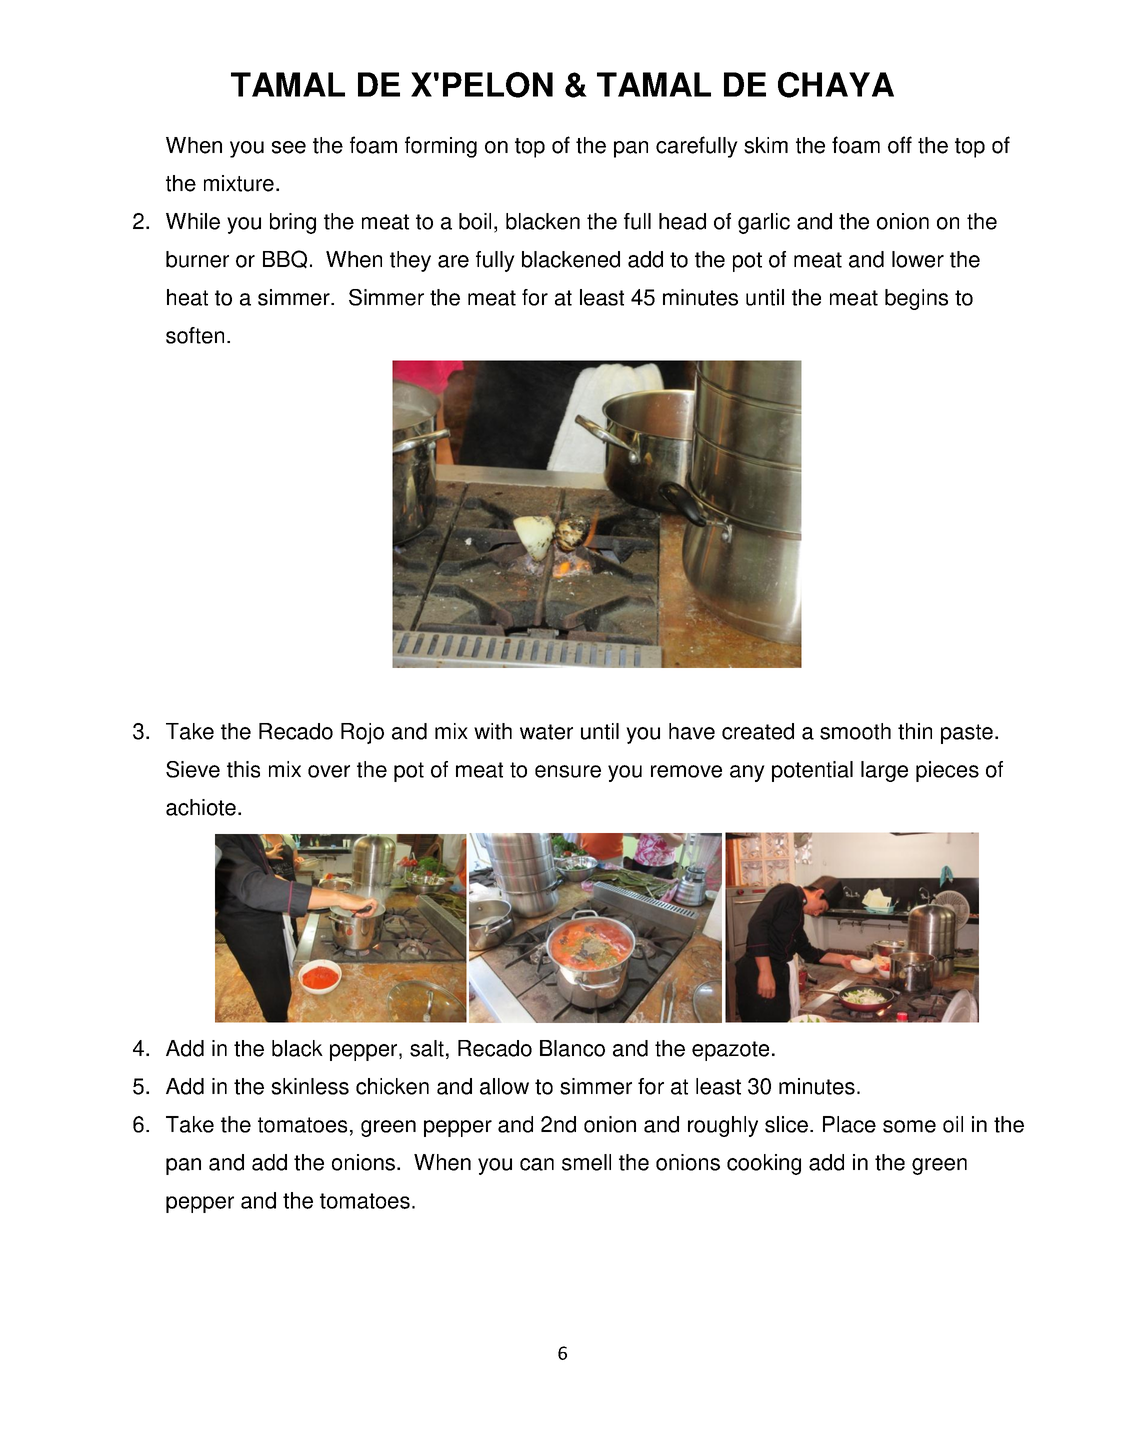 The width and height of the page is (1125, 1456). What do you see at coordinates (310, 1086) in the page?
I see `skinless` at bounding box center [310, 1086].
